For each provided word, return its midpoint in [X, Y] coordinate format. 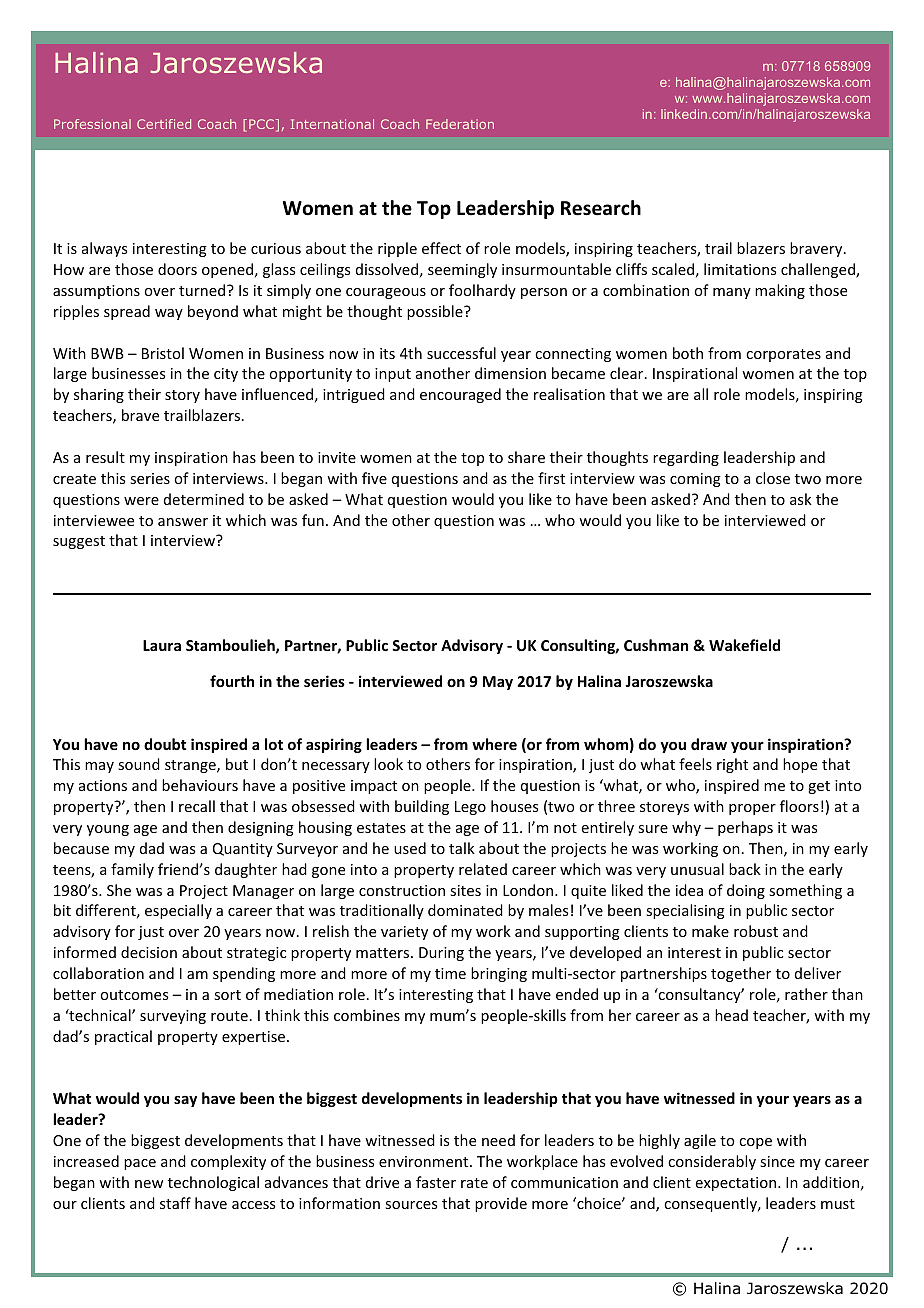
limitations [740, 269]
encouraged [460, 395]
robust [756, 931]
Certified [164, 124]
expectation [736, 1184]
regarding [686, 458]
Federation [460, 124]
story [182, 396]
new [149, 1184]
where [494, 744]
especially [178, 911]
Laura [162, 645]
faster [436, 1182]
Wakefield [744, 645]
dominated [465, 910]
